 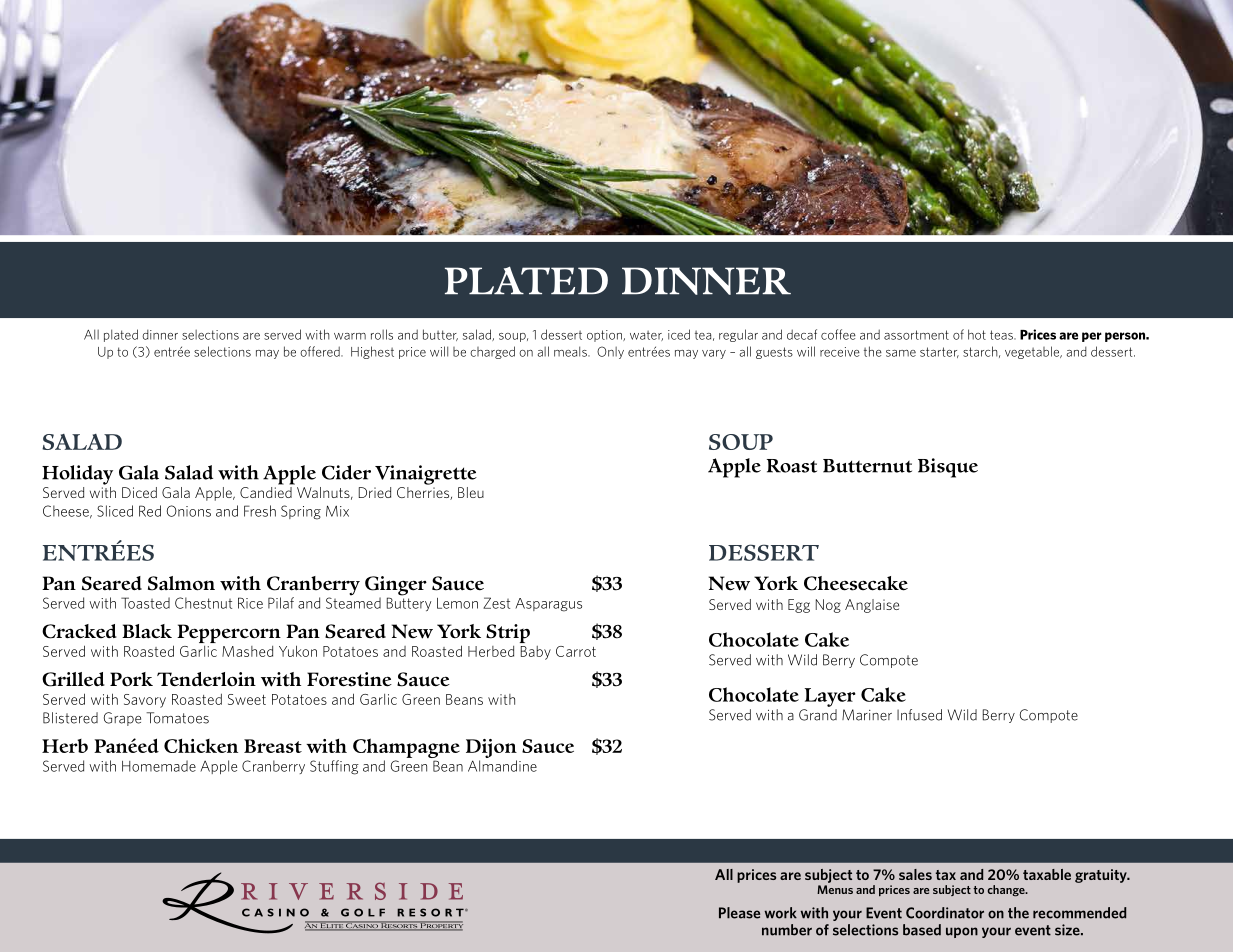 What do you see at coordinates (471, 492) in the screenshot?
I see `Bleu` at bounding box center [471, 492].
